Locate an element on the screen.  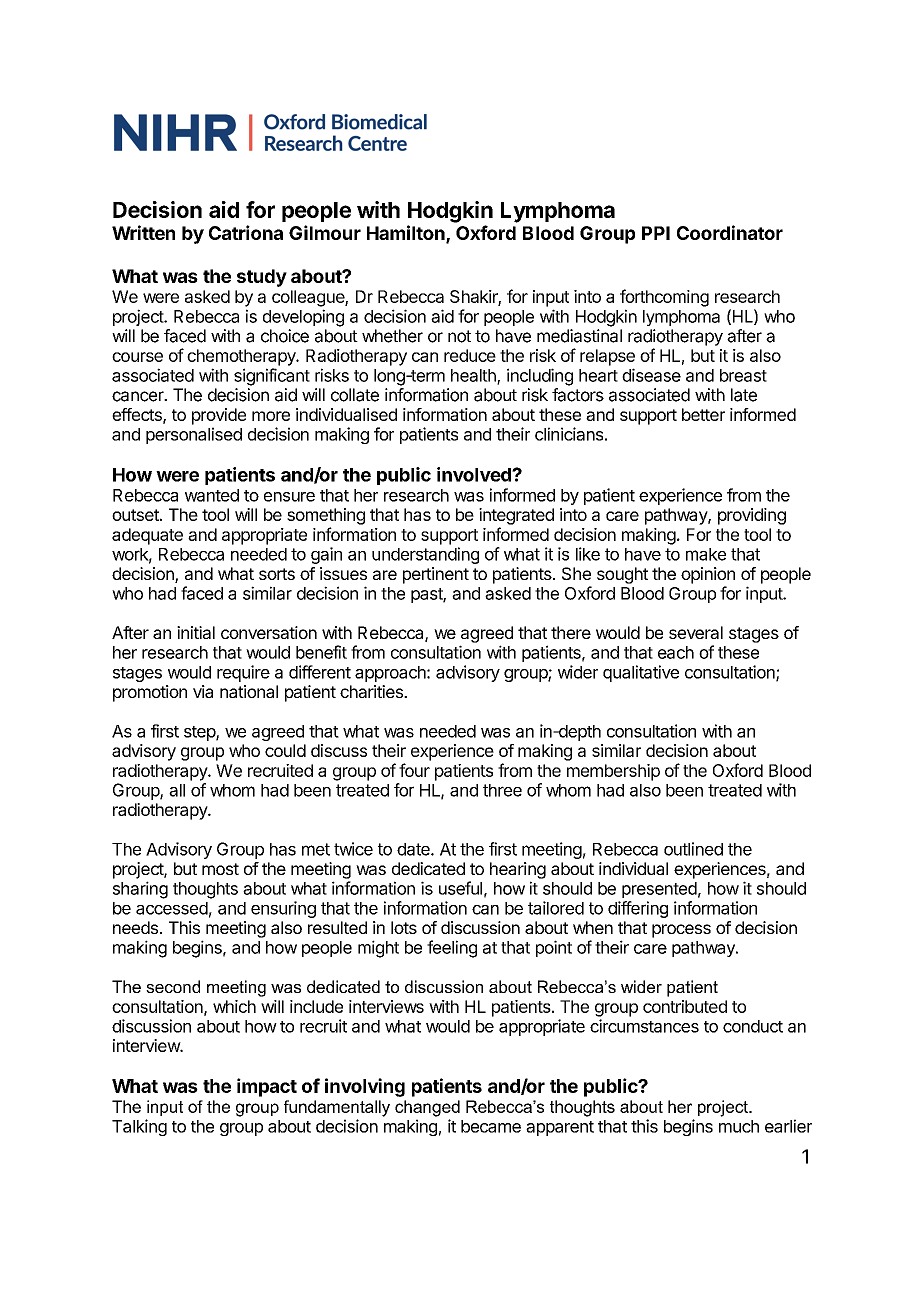
impact is located at coordinates (267, 1087).
